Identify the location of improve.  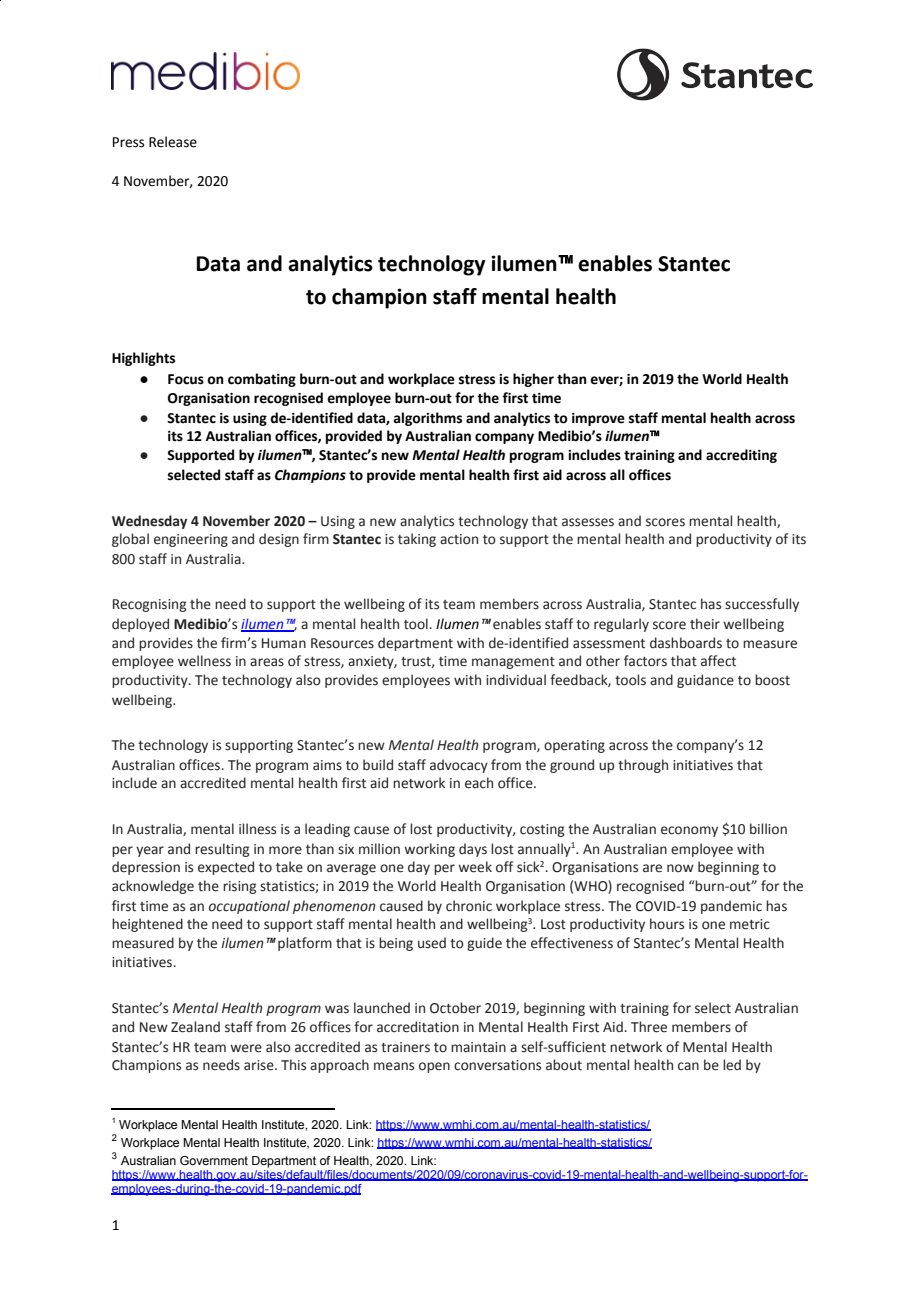
(598, 419).
